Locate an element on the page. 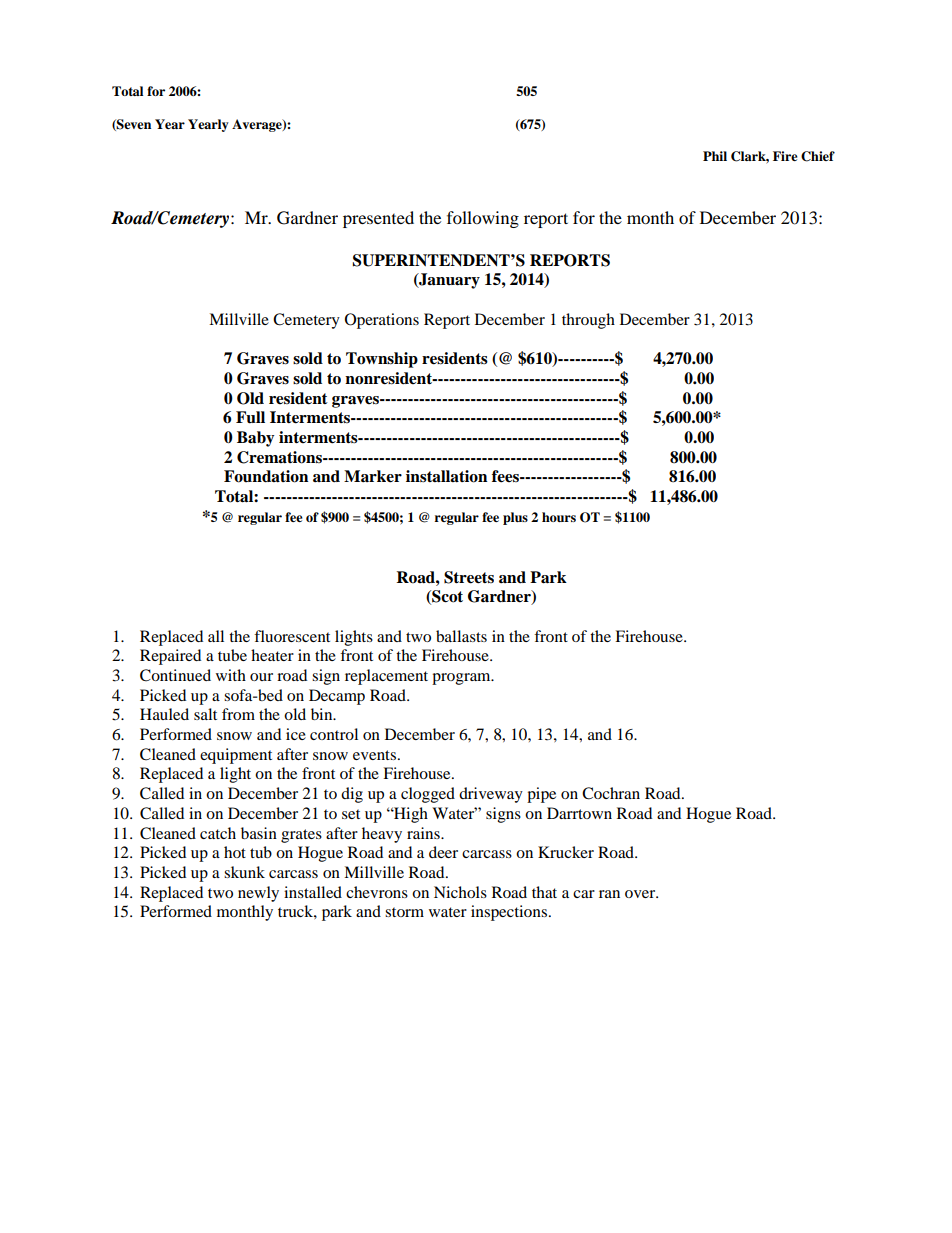 This image has height=1233, width=952. Nichols is located at coordinates (460, 892).
